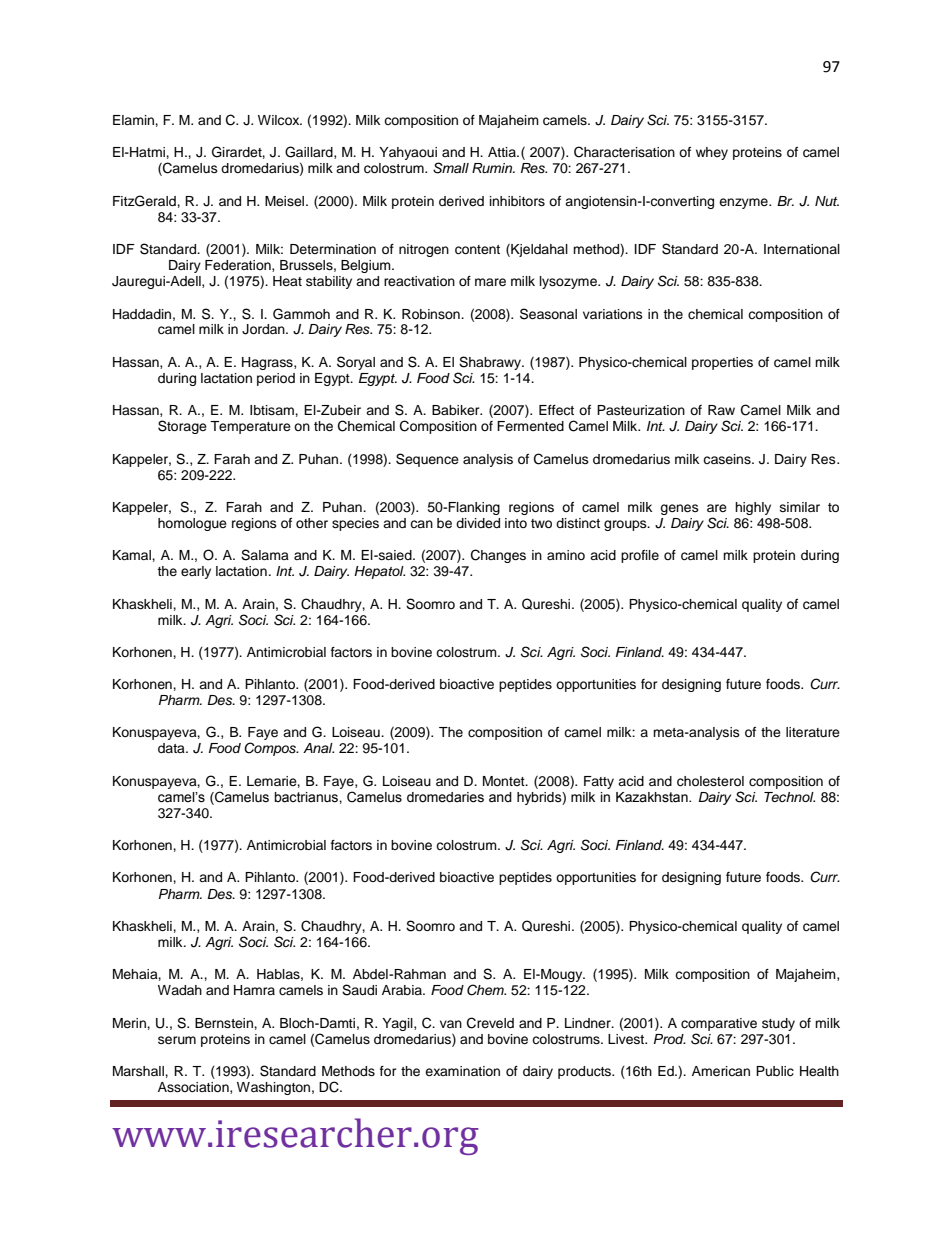  I want to click on Bernstein, so click(225, 1023).
